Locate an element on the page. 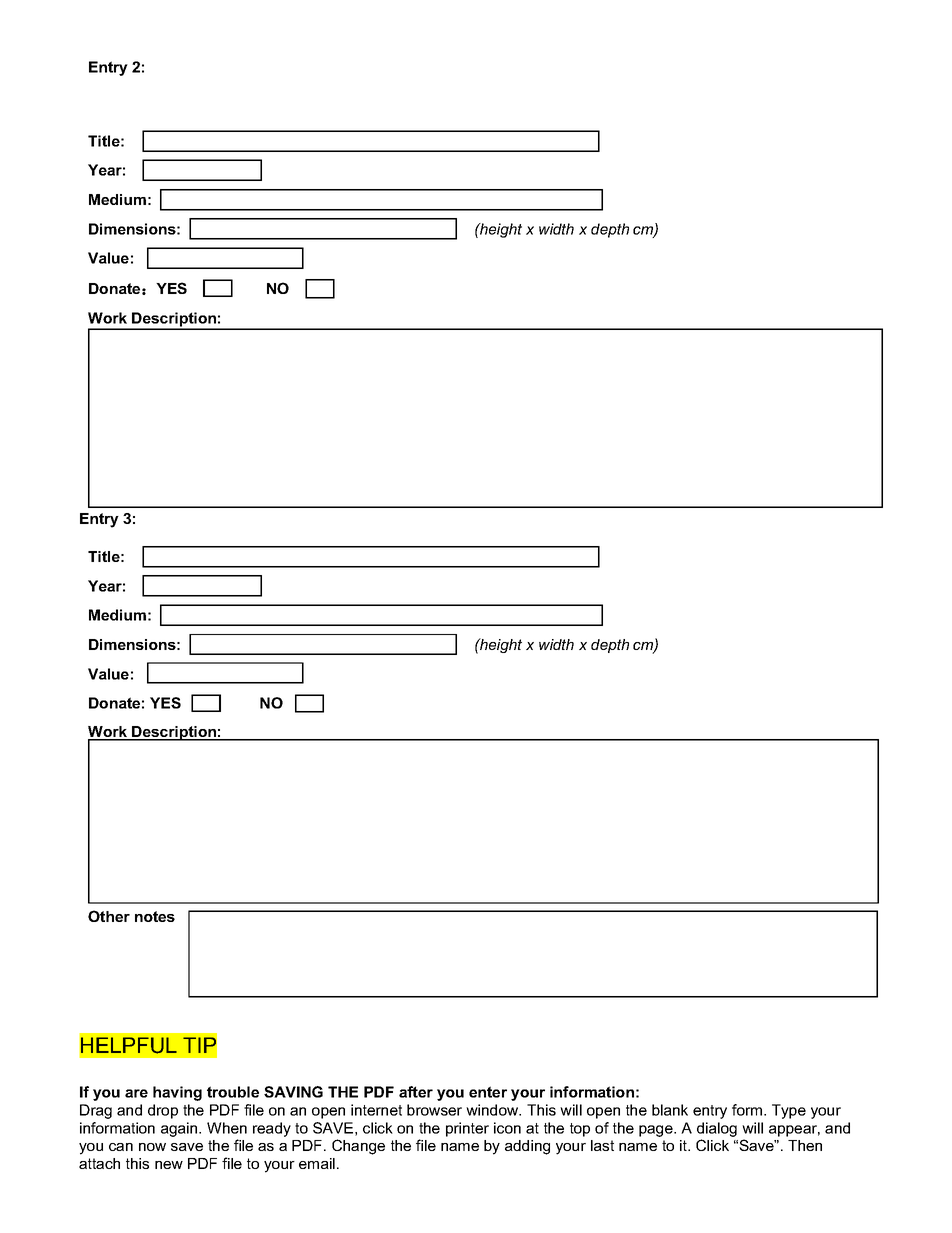 Image resolution: width=952 pixels, height=1233 pixels. SAVING is located at coordinates (293, 1092).
